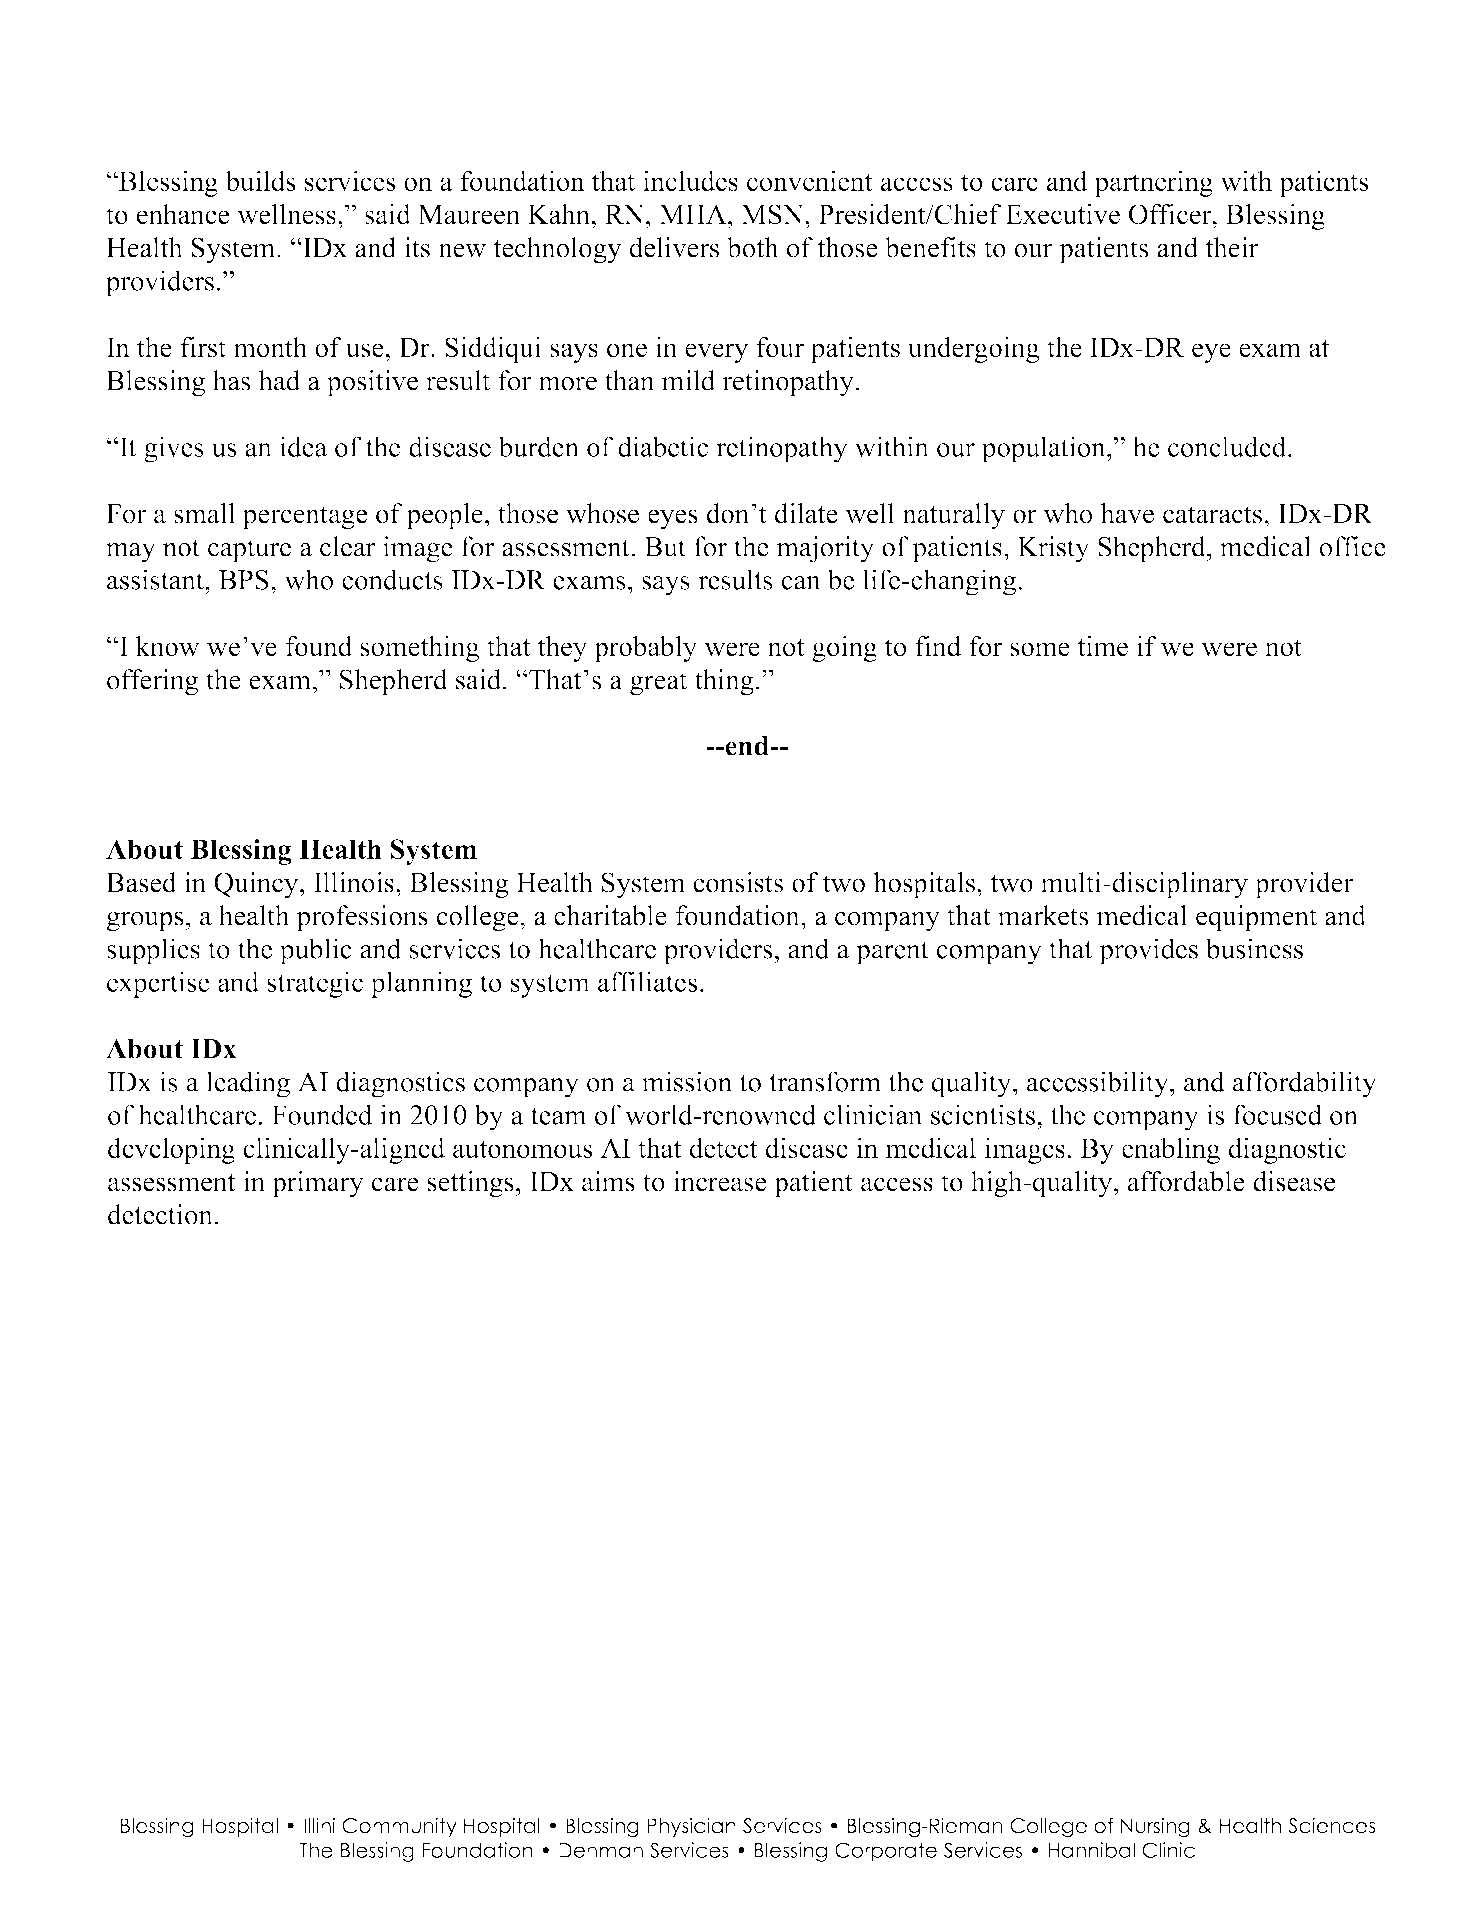 The width and height of the document is (1473, 1907). What do you see at coordinates (647, 981) in the document?
I see `affiliates` at bounding box center [647, 981].
